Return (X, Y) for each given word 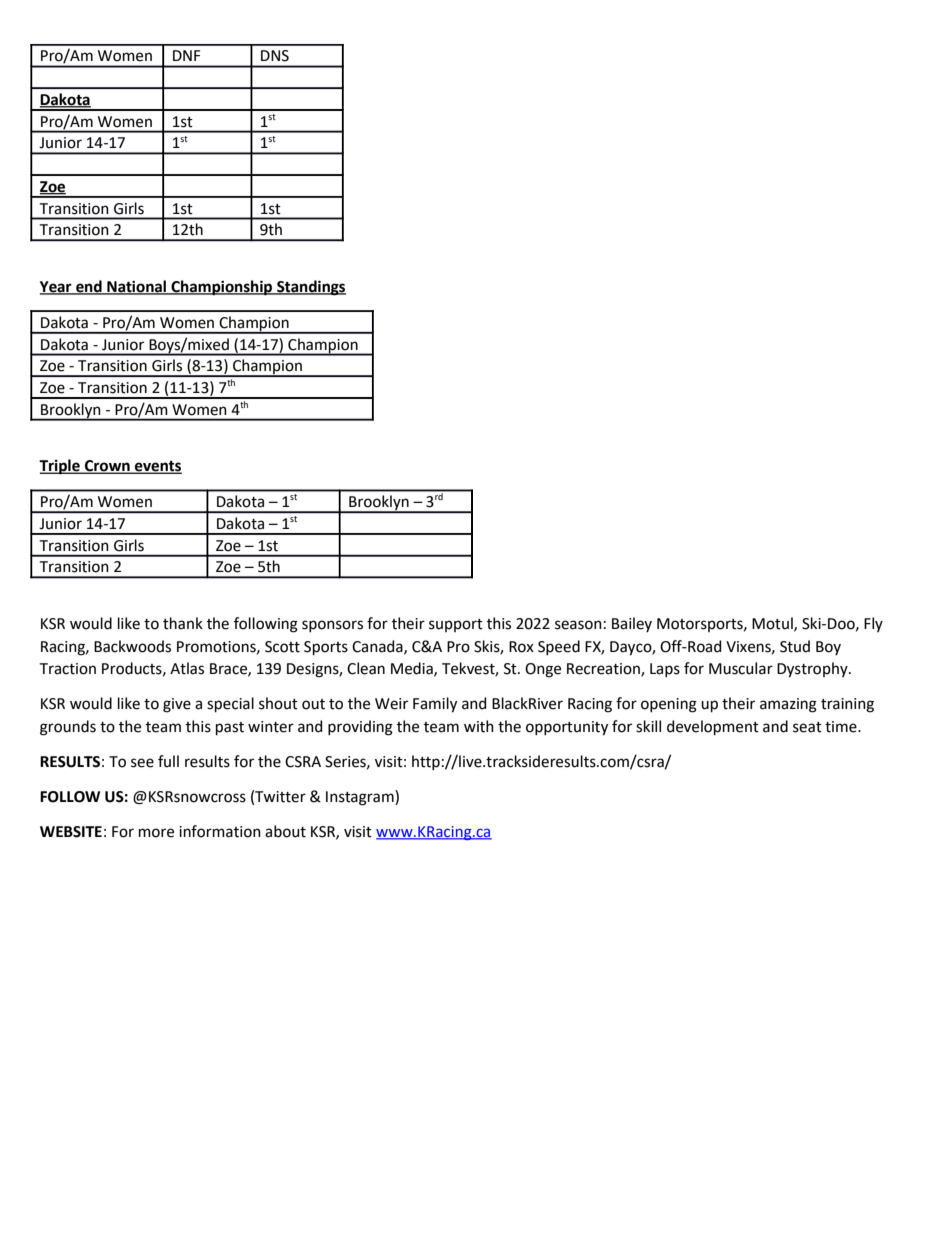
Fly (873, 624)
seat (807, 727)
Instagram (361, 798)
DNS (275, 56)
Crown (107, 467)
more (156, 833)
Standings (310, 288)
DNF (186, 55)
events (157, 467)
